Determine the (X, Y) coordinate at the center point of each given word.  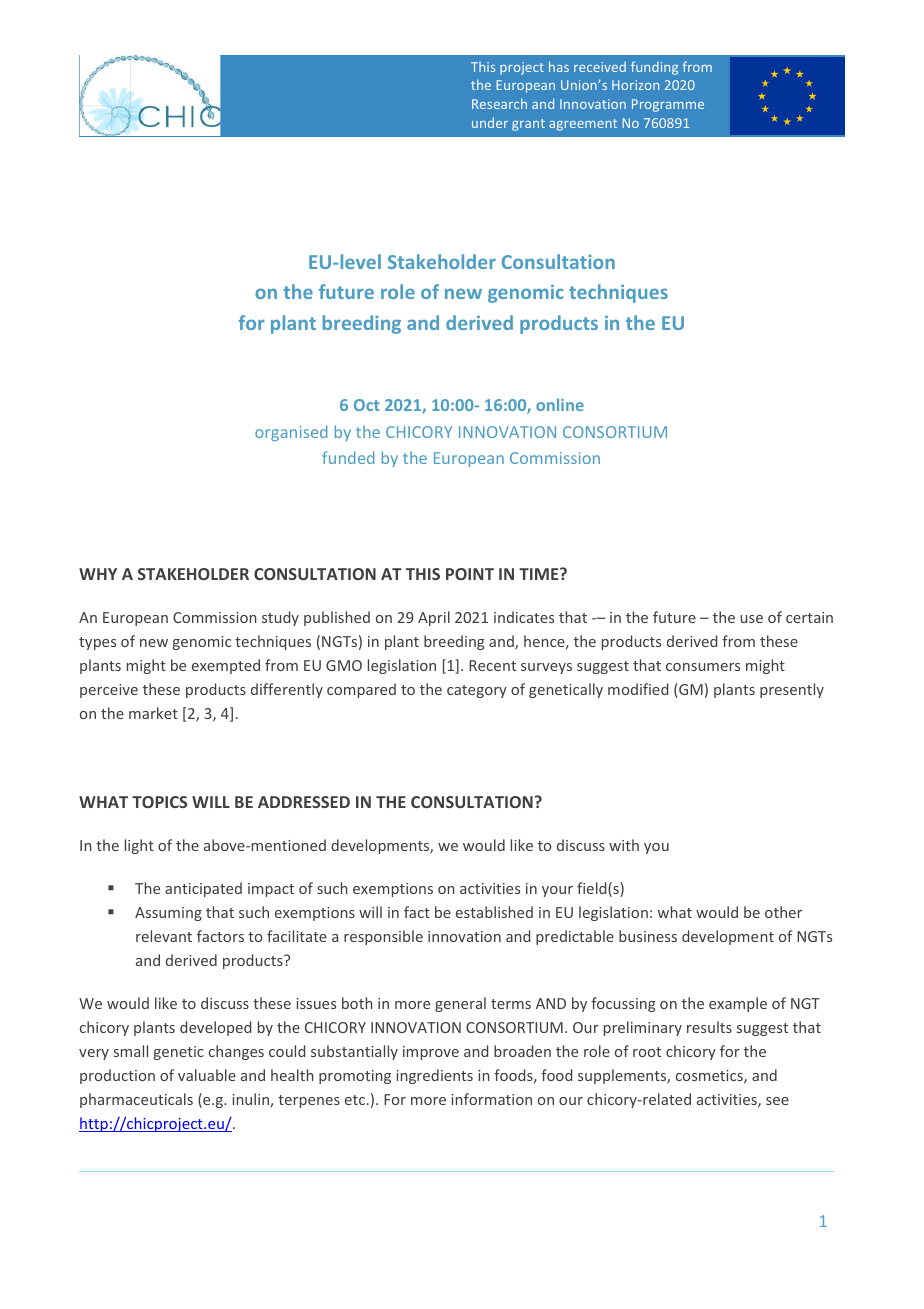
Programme (668, 105)
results (709, 1027)
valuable (207, 1075)
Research (499, 103)
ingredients (434, 1076)
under (490, 122)
